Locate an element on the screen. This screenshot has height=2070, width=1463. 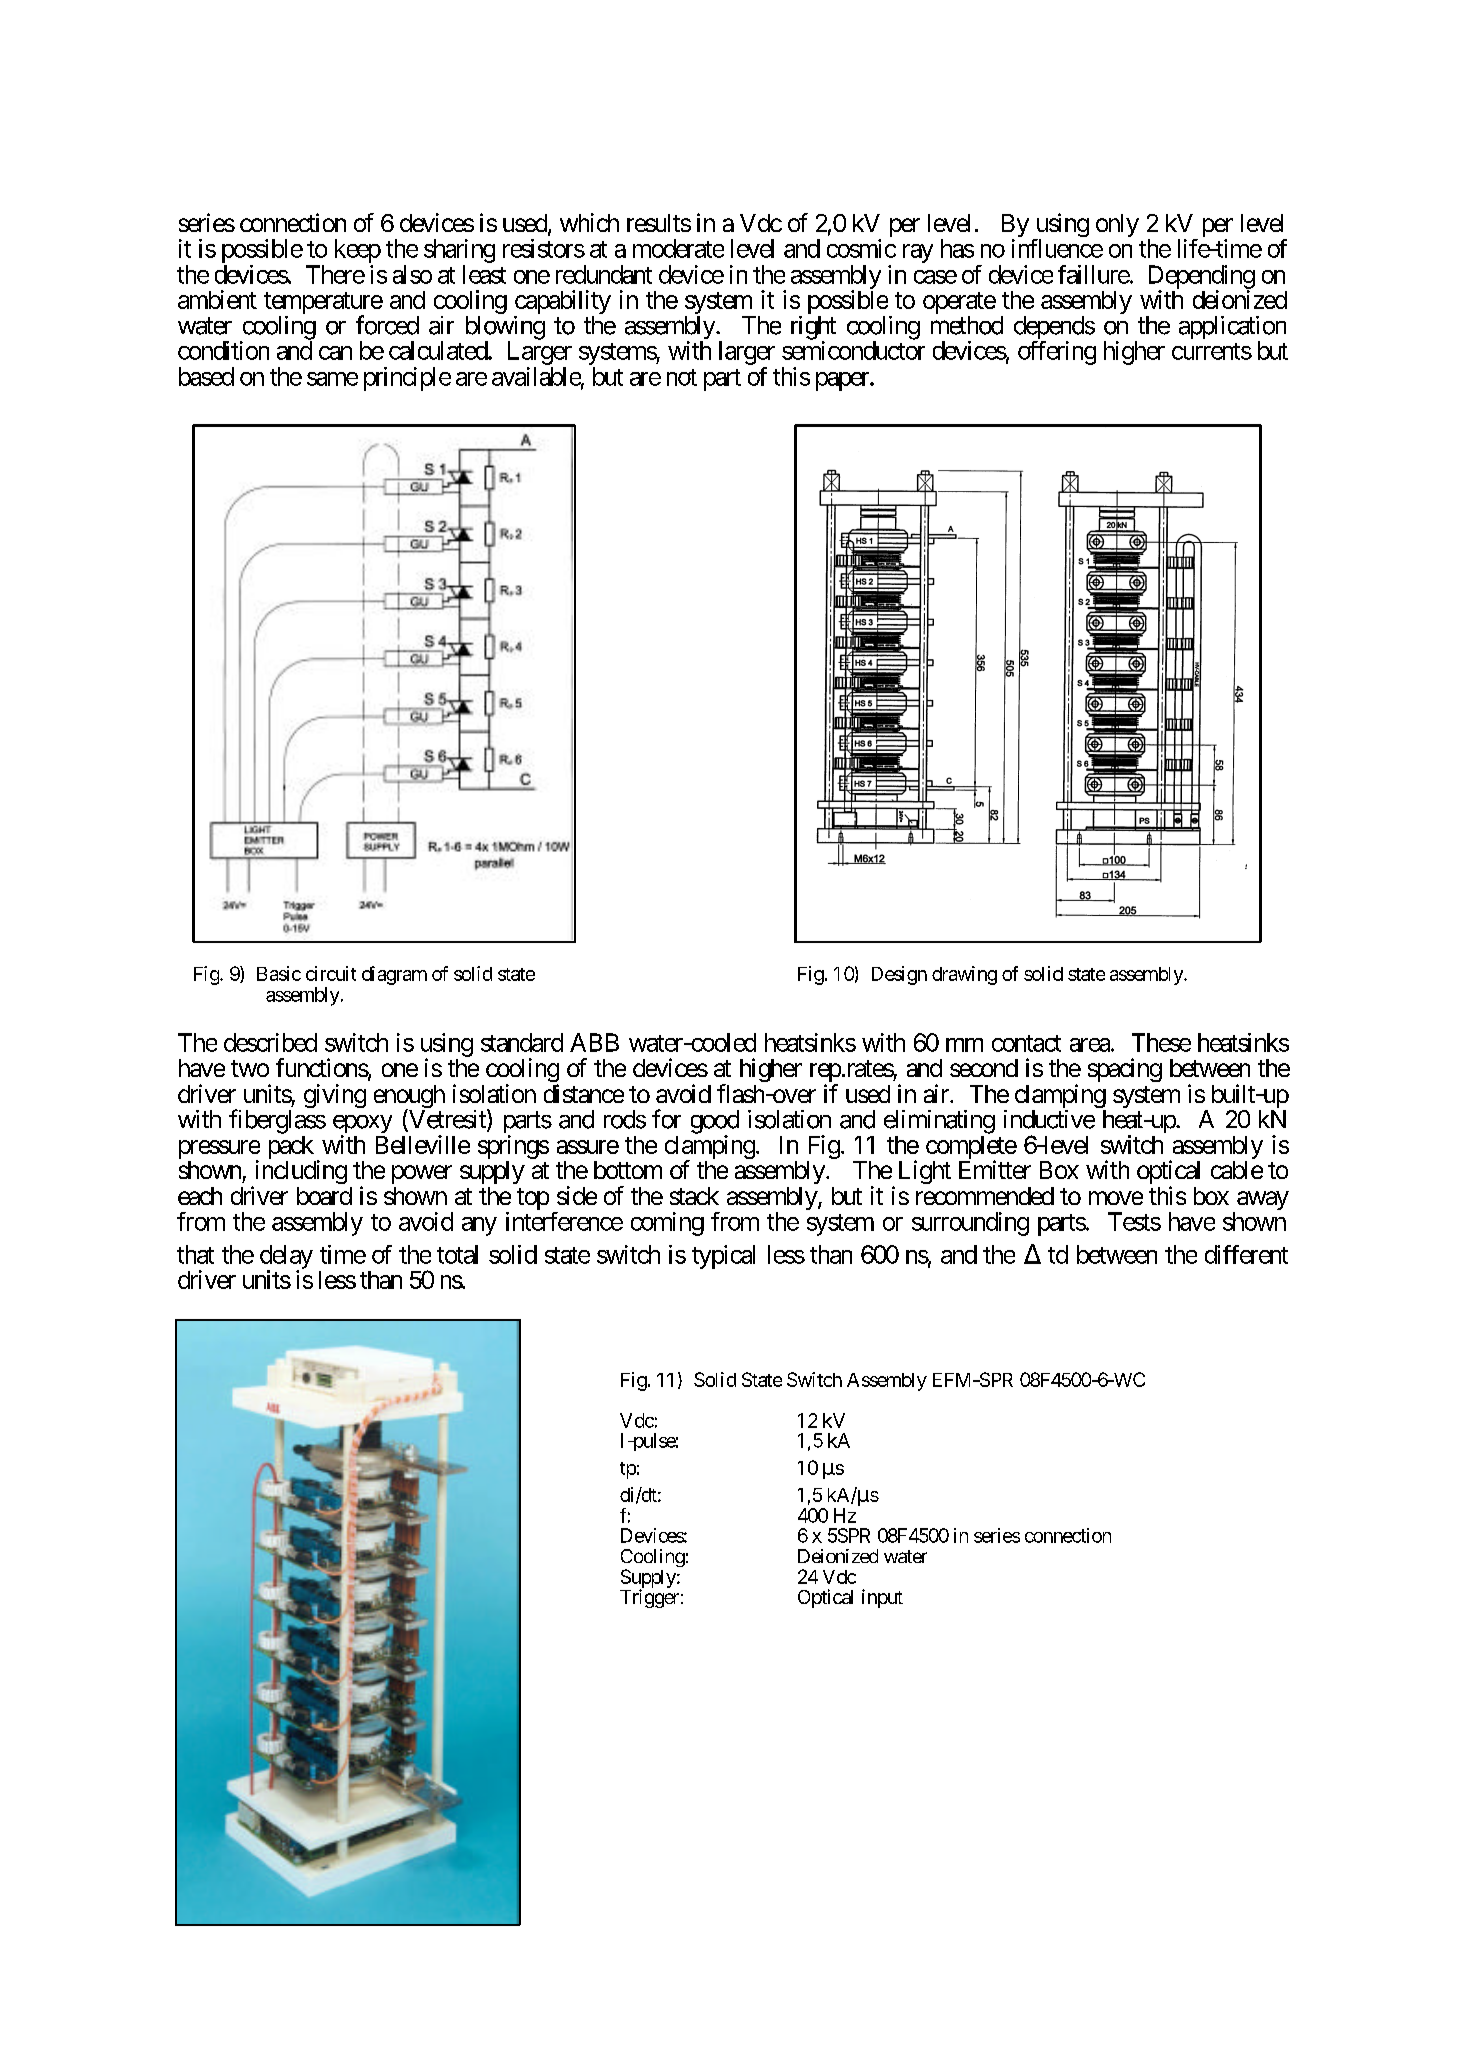
Trigger is located at coordinates (649, 1598).
